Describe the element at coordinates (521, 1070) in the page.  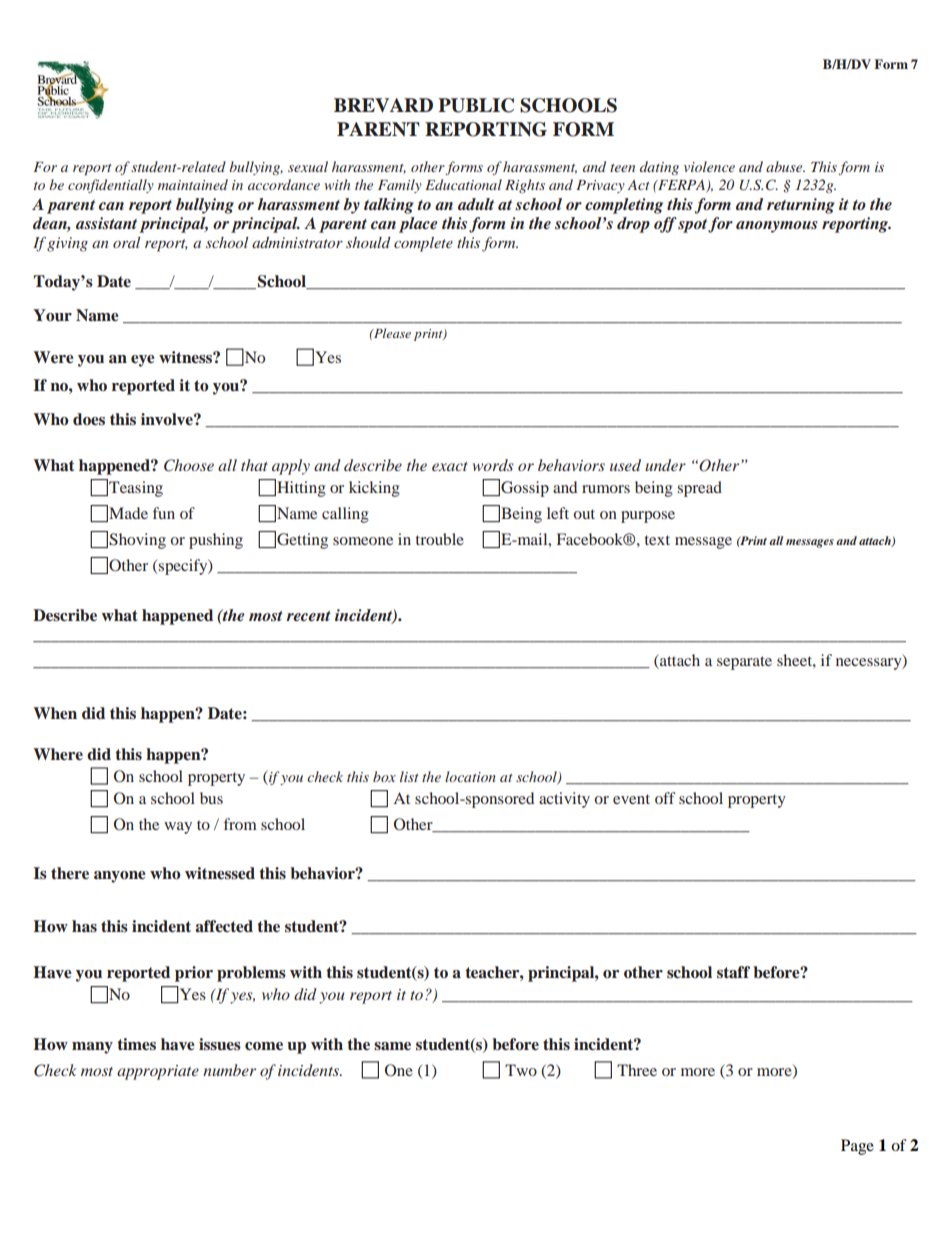
I see `Two` at that location.
